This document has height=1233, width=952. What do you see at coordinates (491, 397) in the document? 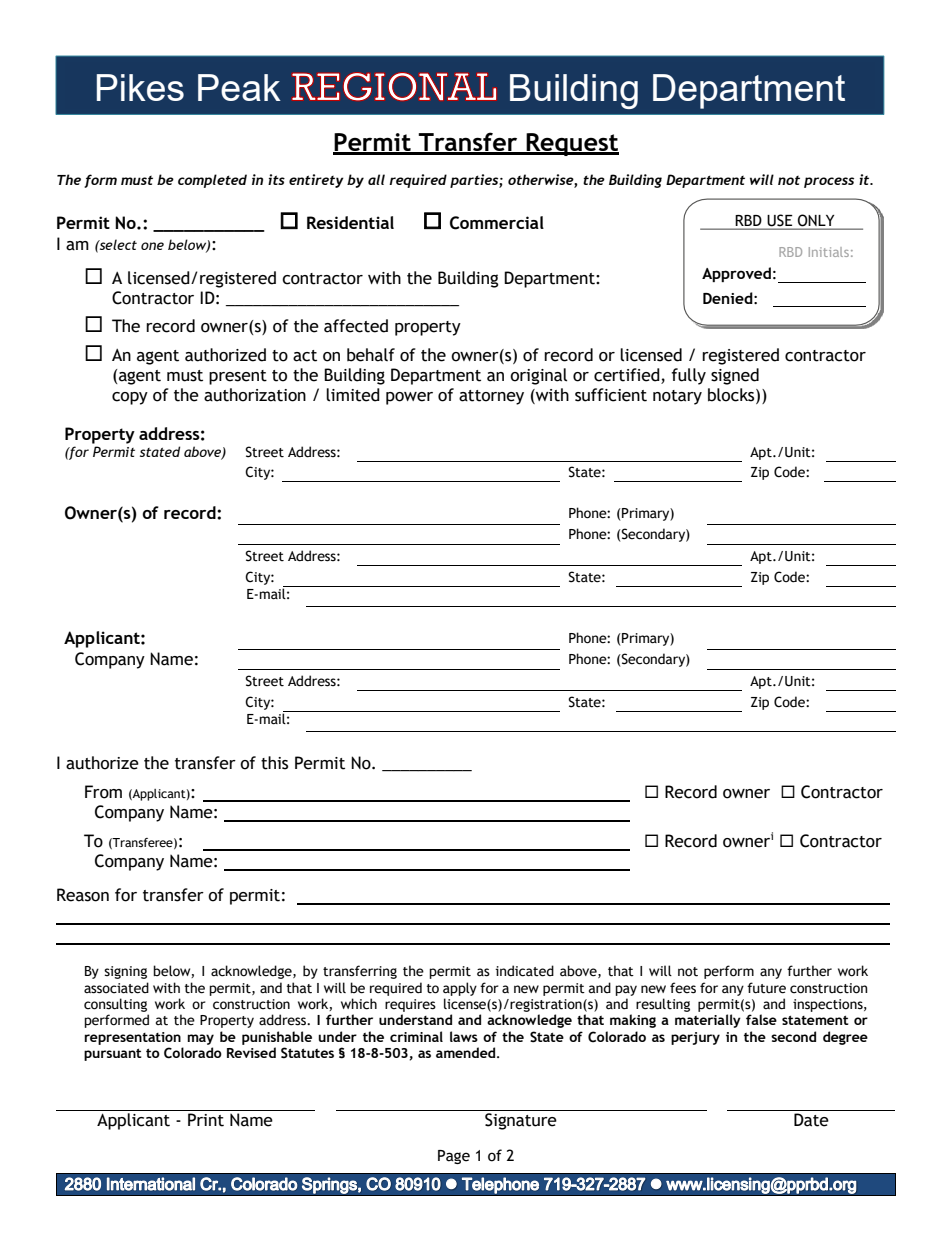
I see `attorney` at bounding box center [491, 397].
